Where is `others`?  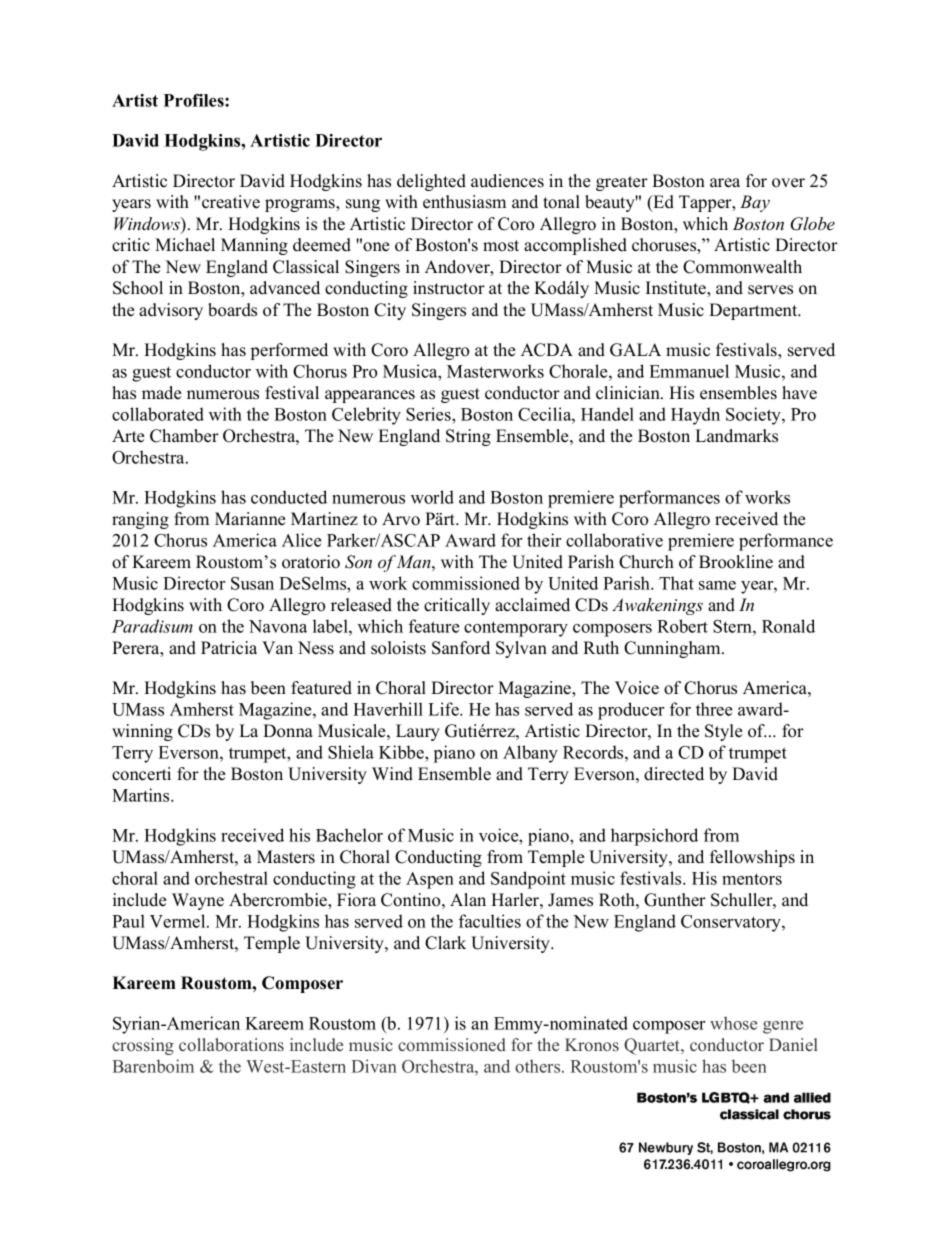 others is located at coordinates (539, 1066).
